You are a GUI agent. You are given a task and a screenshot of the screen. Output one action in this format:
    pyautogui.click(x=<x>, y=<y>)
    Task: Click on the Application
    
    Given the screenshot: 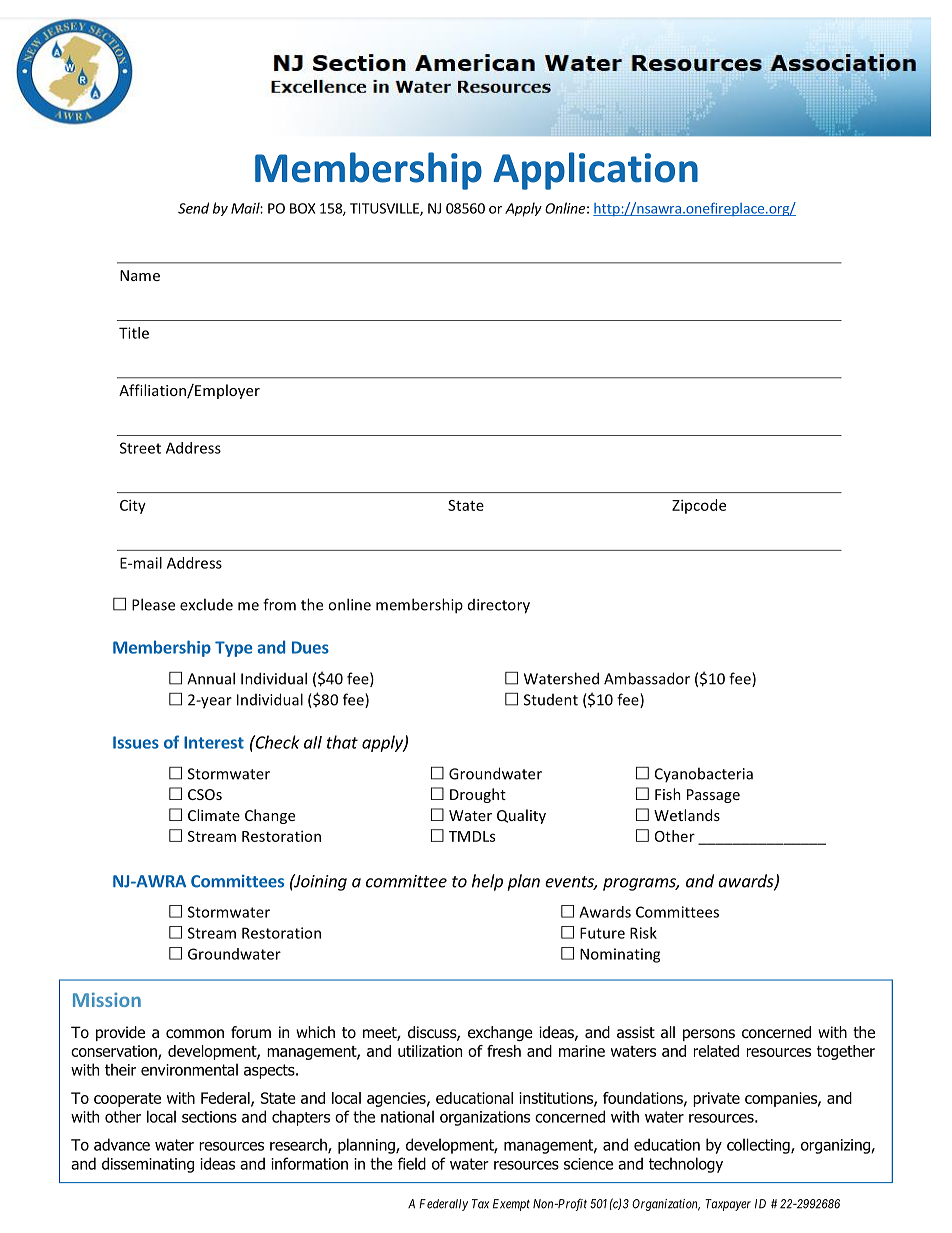 What is the action you would take?
    pyautogui.click(x=595, y=171)
